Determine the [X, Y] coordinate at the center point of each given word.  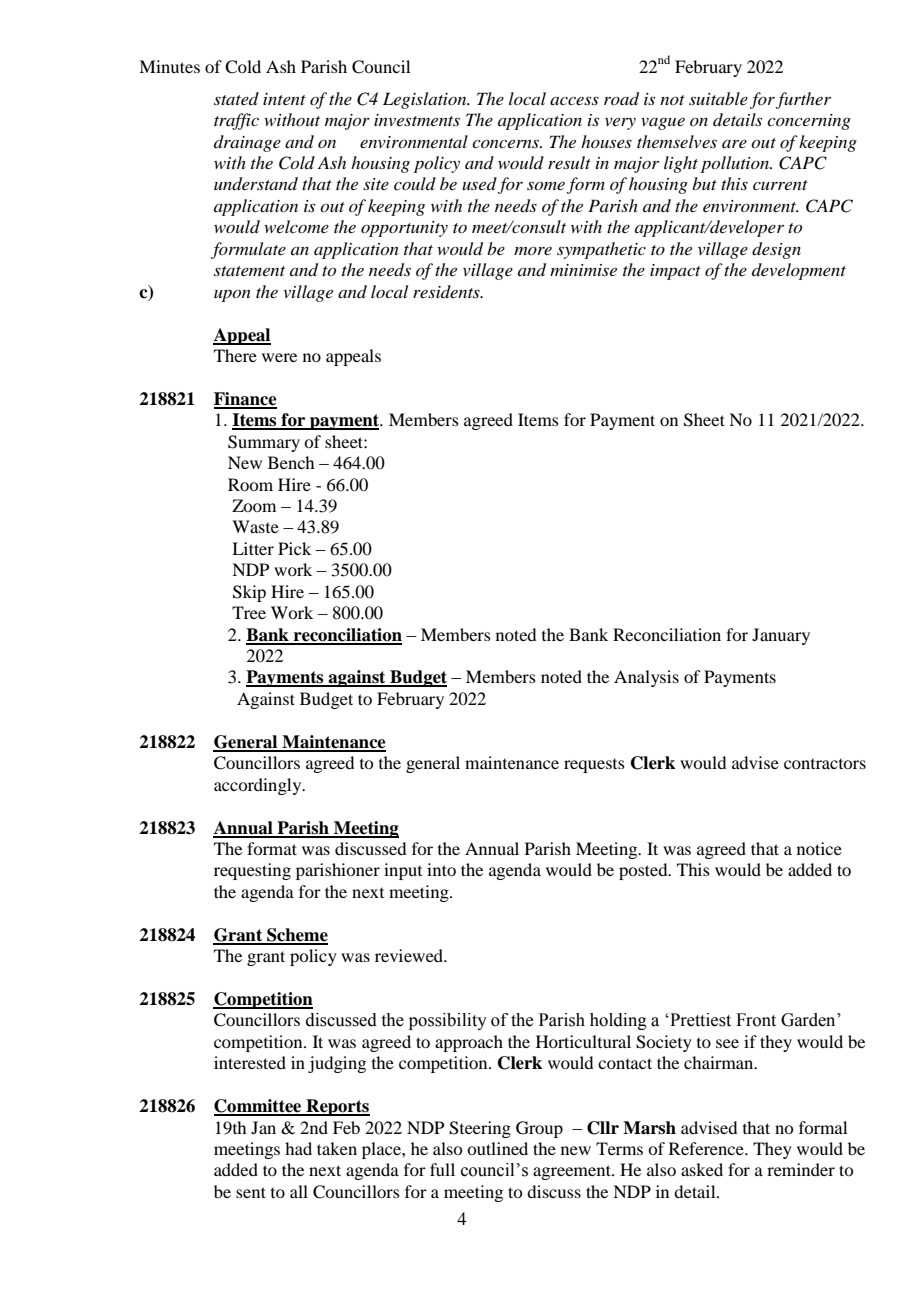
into [441, 869]
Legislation [426, 100]
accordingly [259, 786]
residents [447, 291]
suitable [718, 98]
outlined [497, 1148]
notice [819, 848]
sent [251, 1192]
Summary [264, 443]
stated [236, 98]
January [781, 636]
